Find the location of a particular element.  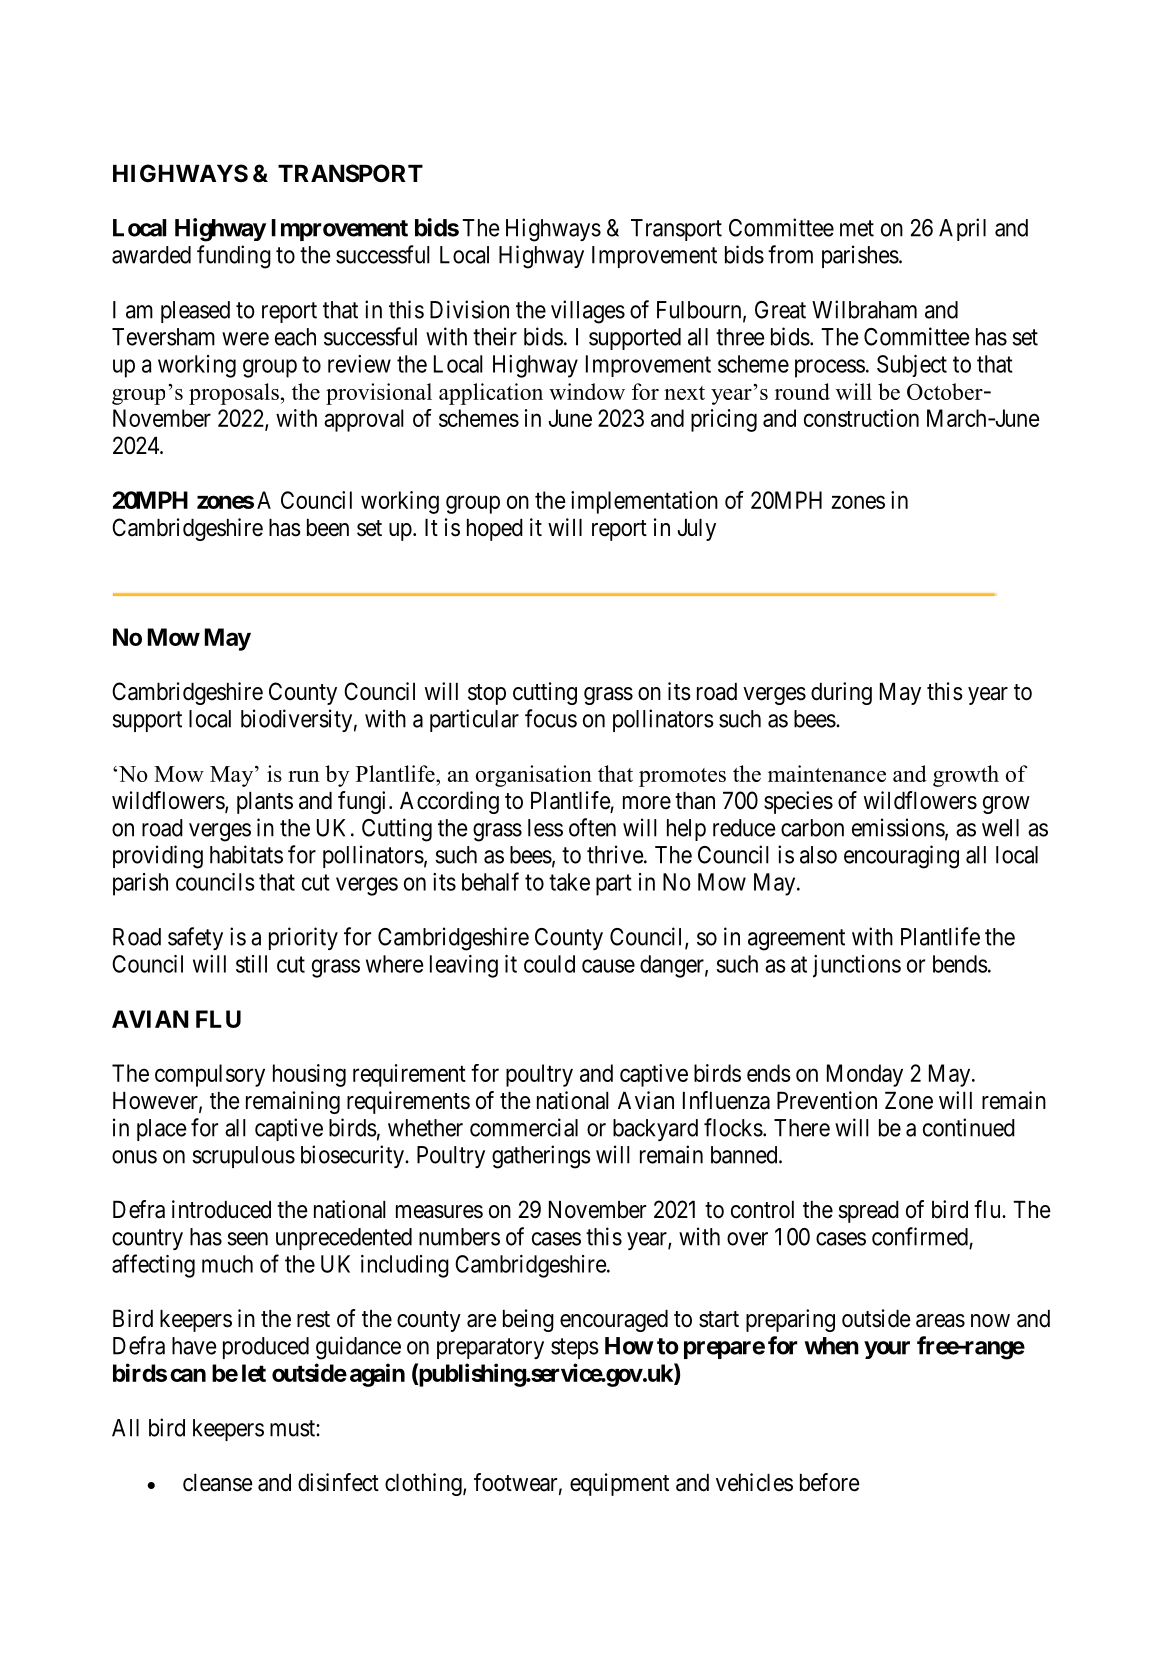

gatherings is located at coordinates (541, 1157).
